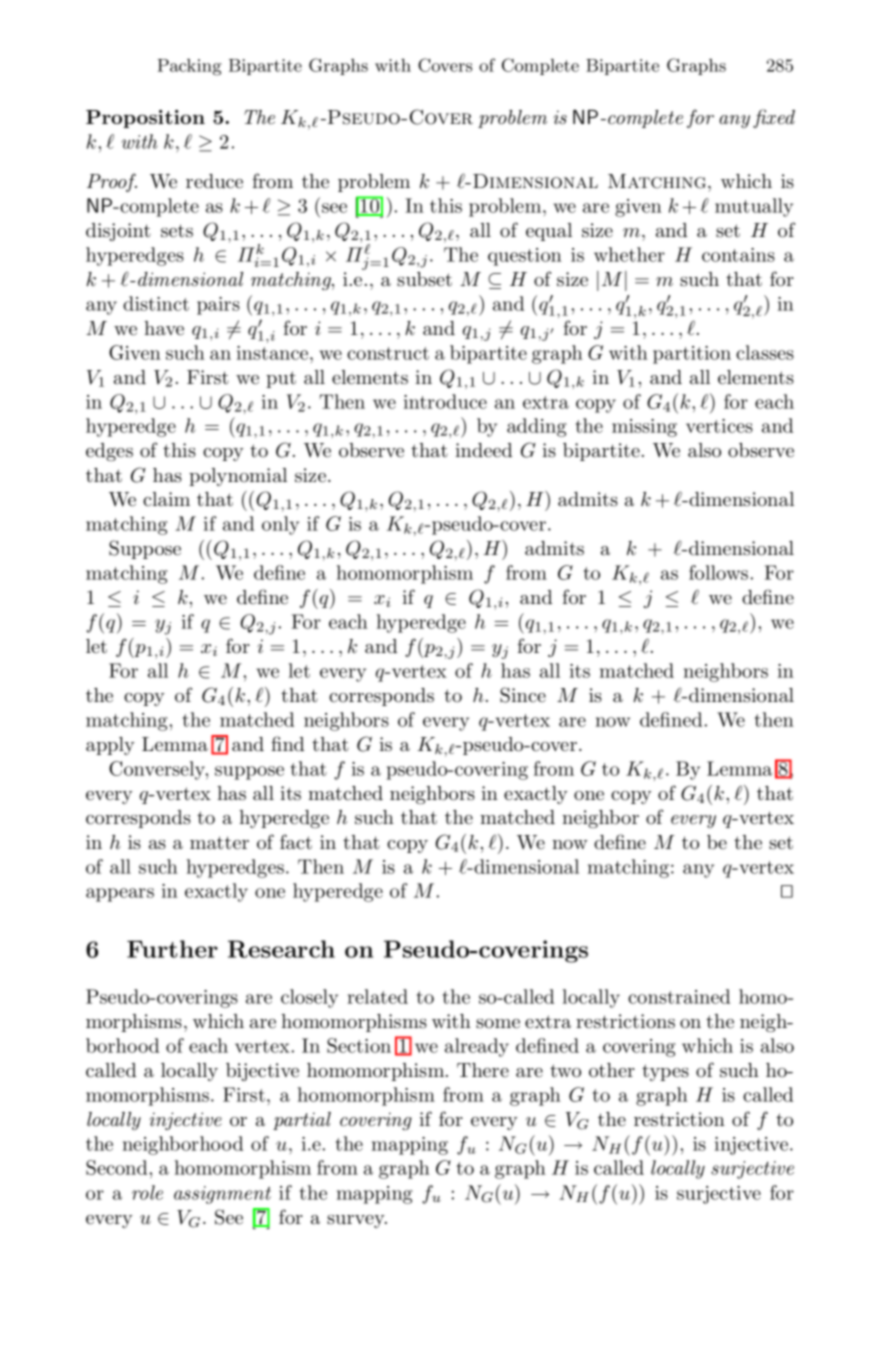  I want to click on constrained, so click(679, 996).
